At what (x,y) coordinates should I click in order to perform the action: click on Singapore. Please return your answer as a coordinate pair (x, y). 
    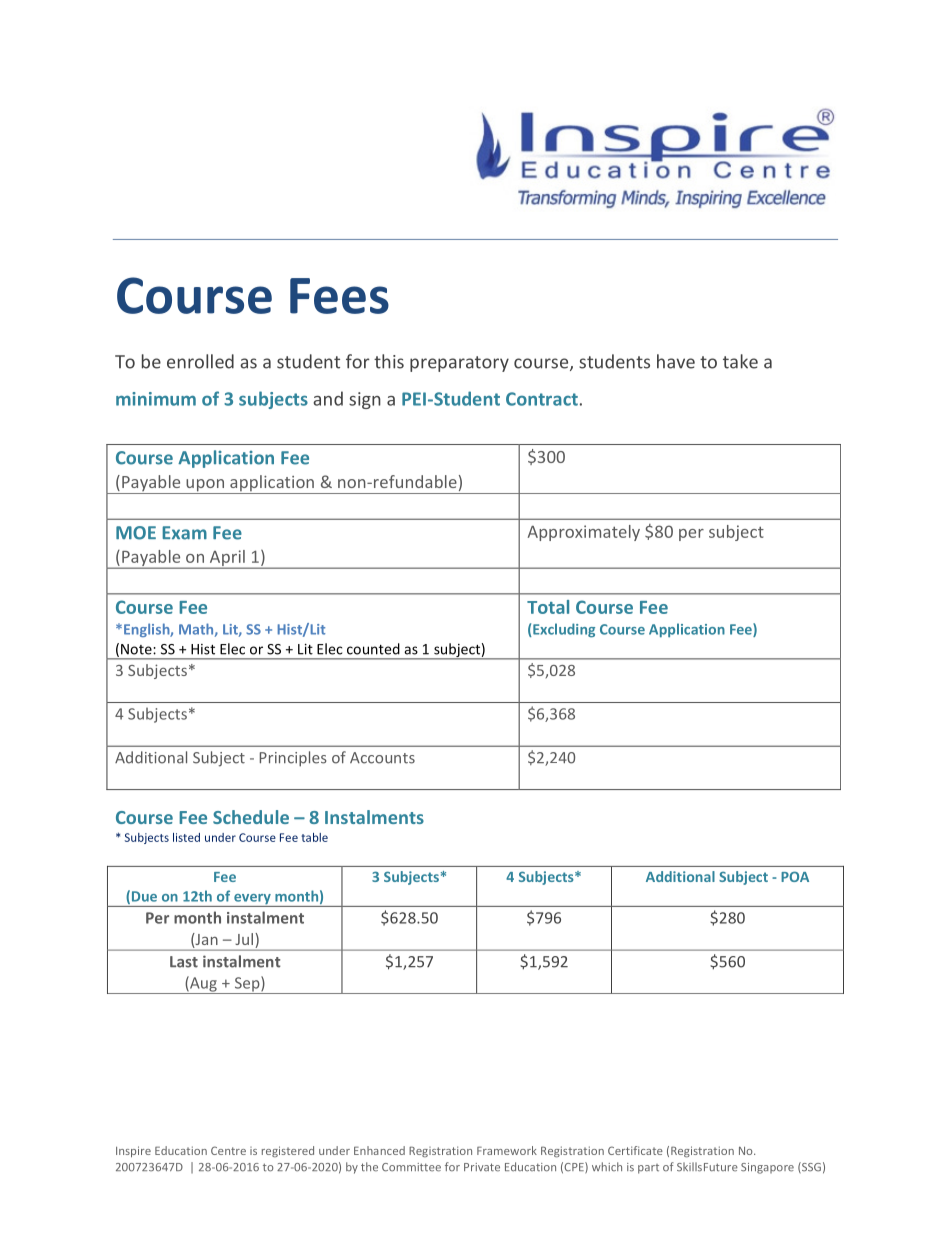
    Looking at the image, I should click on (767, 1168).
